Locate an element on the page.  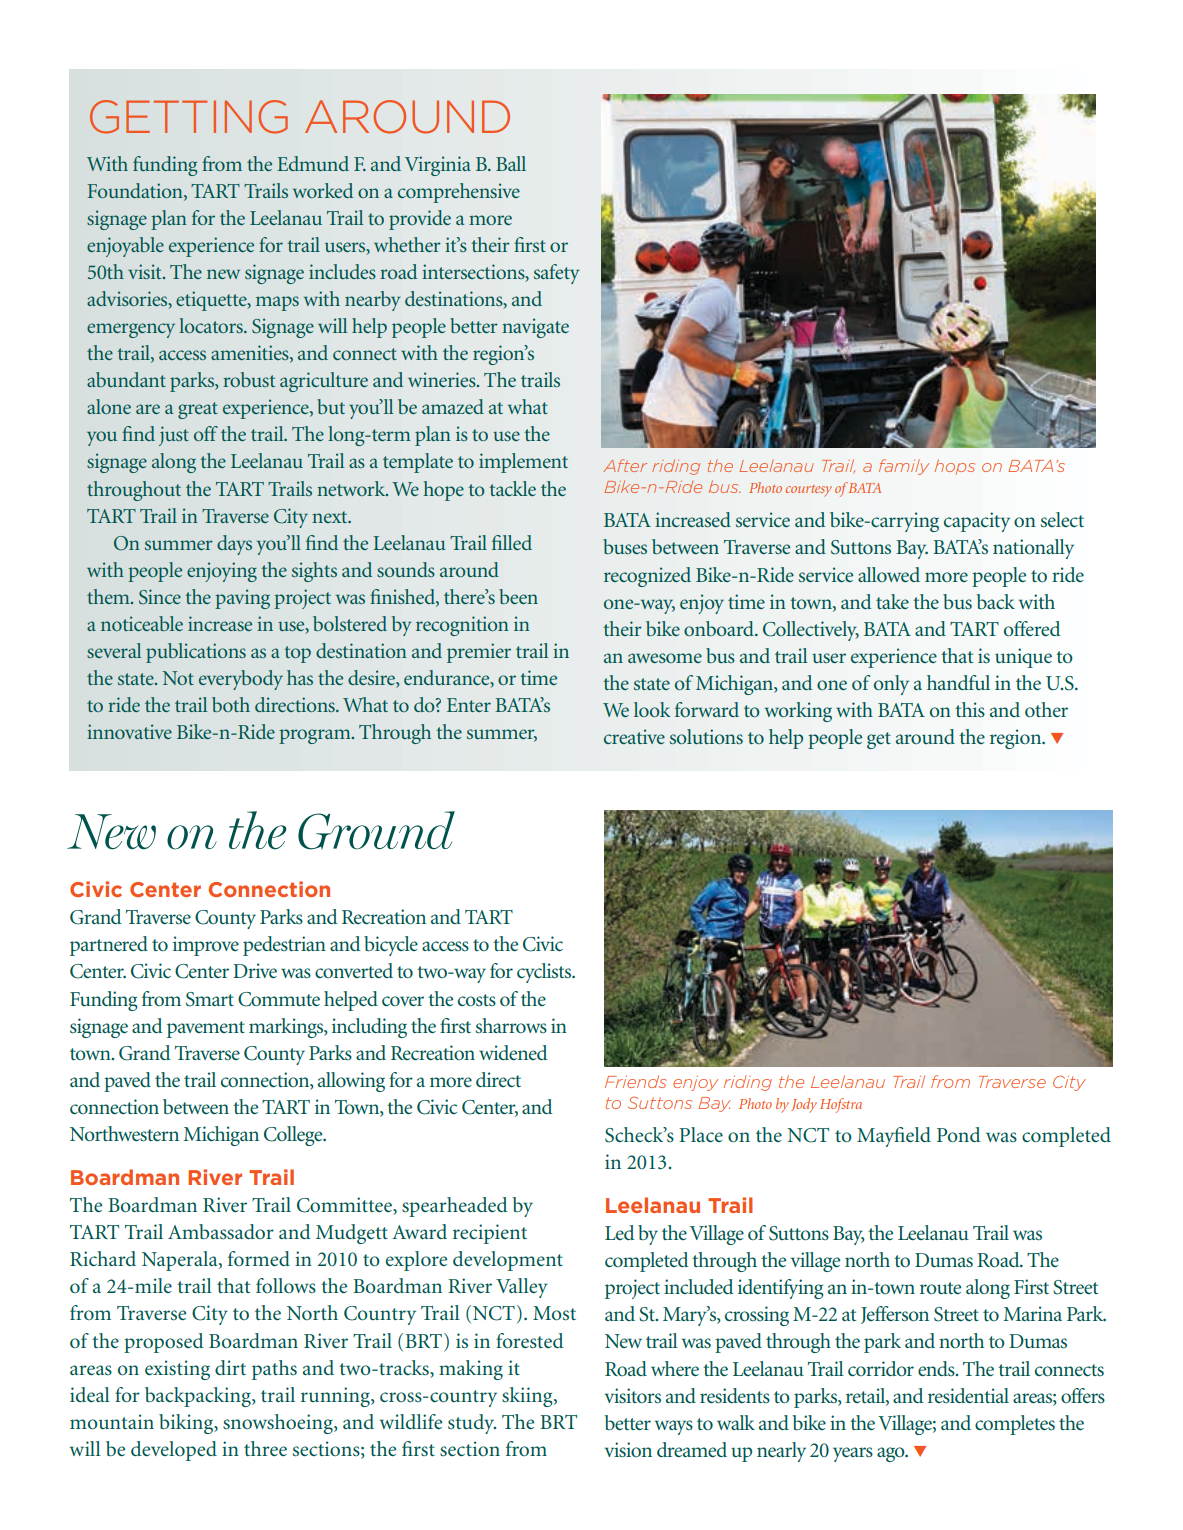
Pond is located at coordinates (958, 1134).
